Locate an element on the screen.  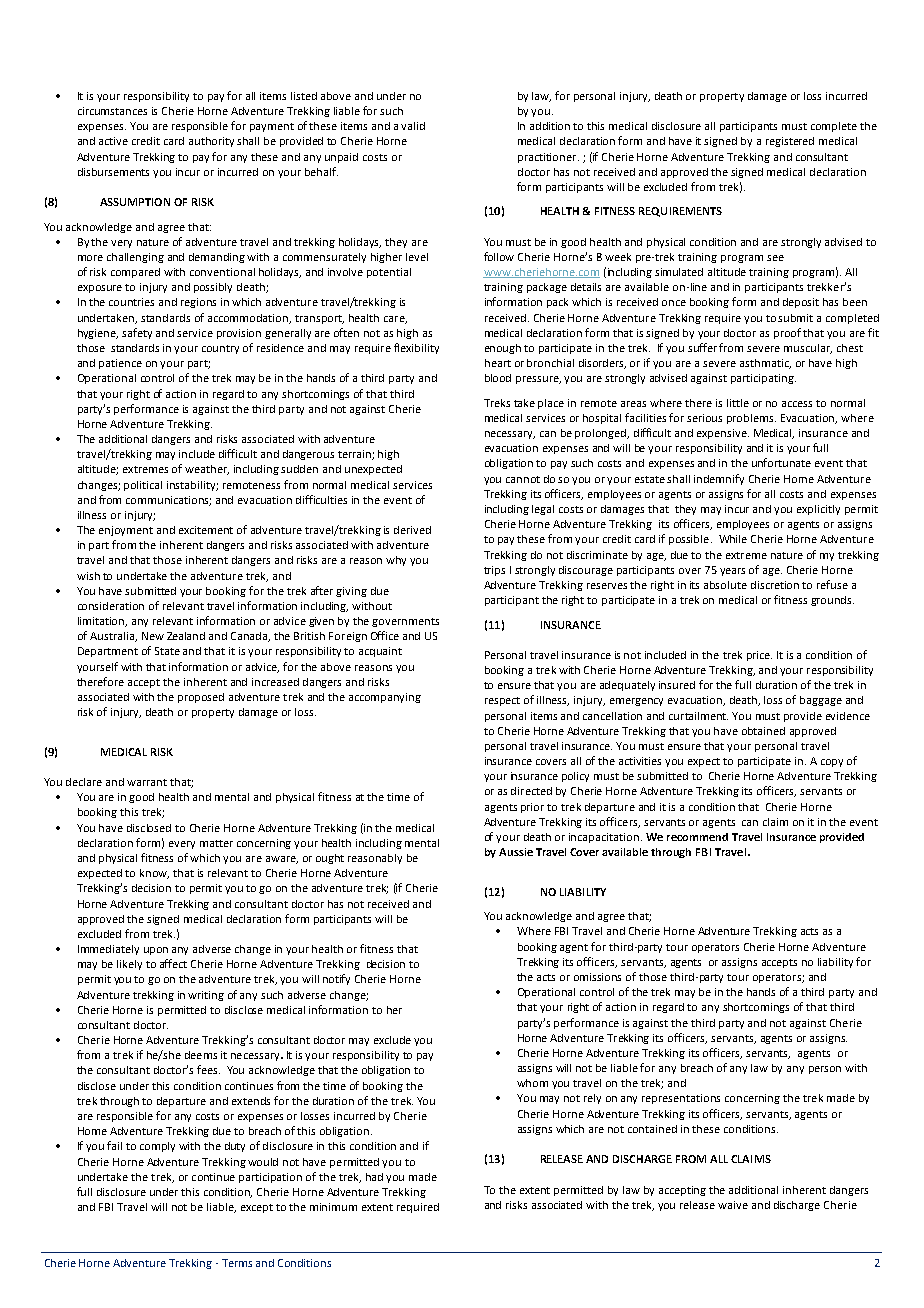
authority is located at coordinates (211, 142).
